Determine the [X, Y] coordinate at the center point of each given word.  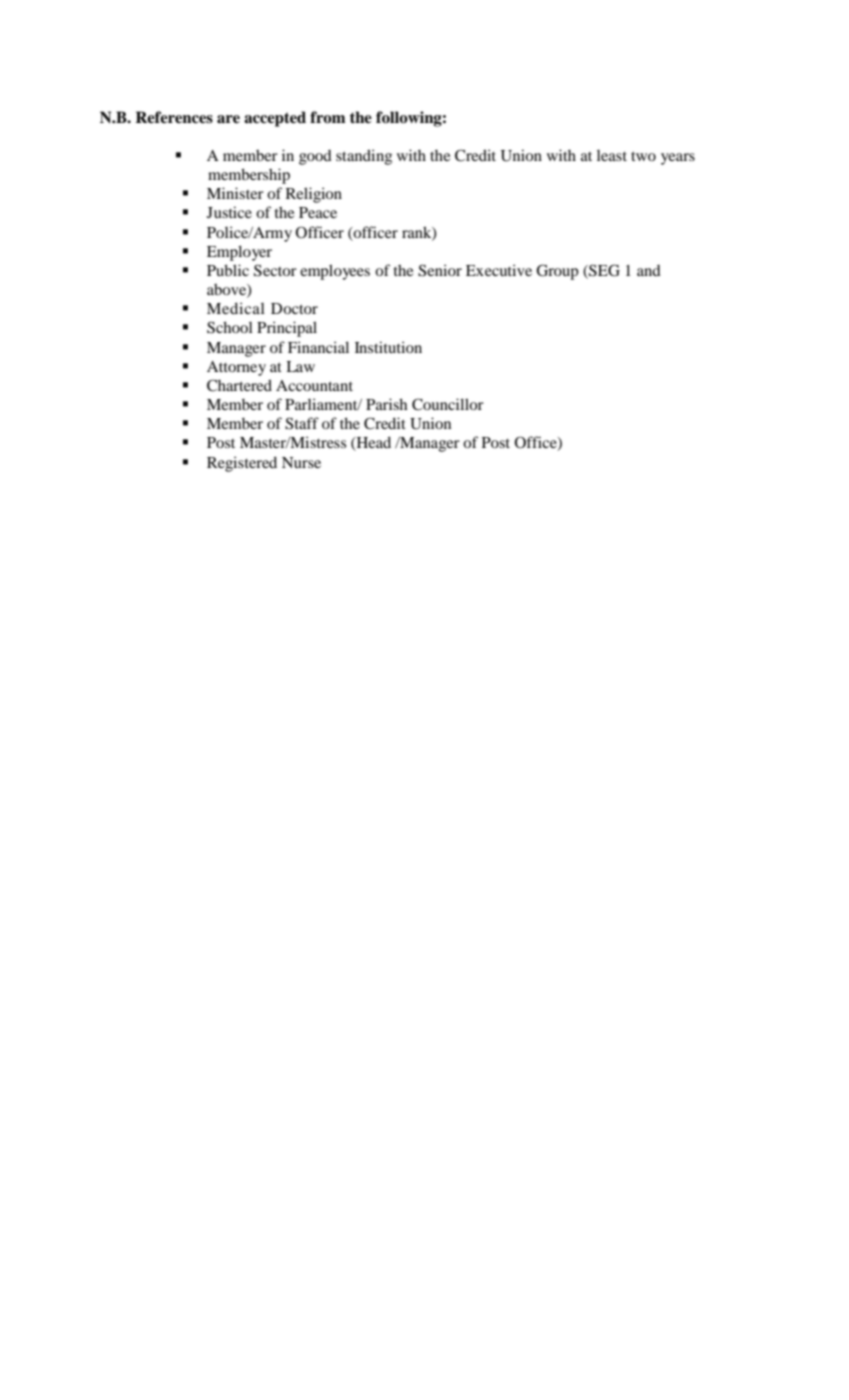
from [327, 117]
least [612, 155]
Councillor [448, 404]
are [228, 119]
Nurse [301, 462]
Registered [242, 464]
